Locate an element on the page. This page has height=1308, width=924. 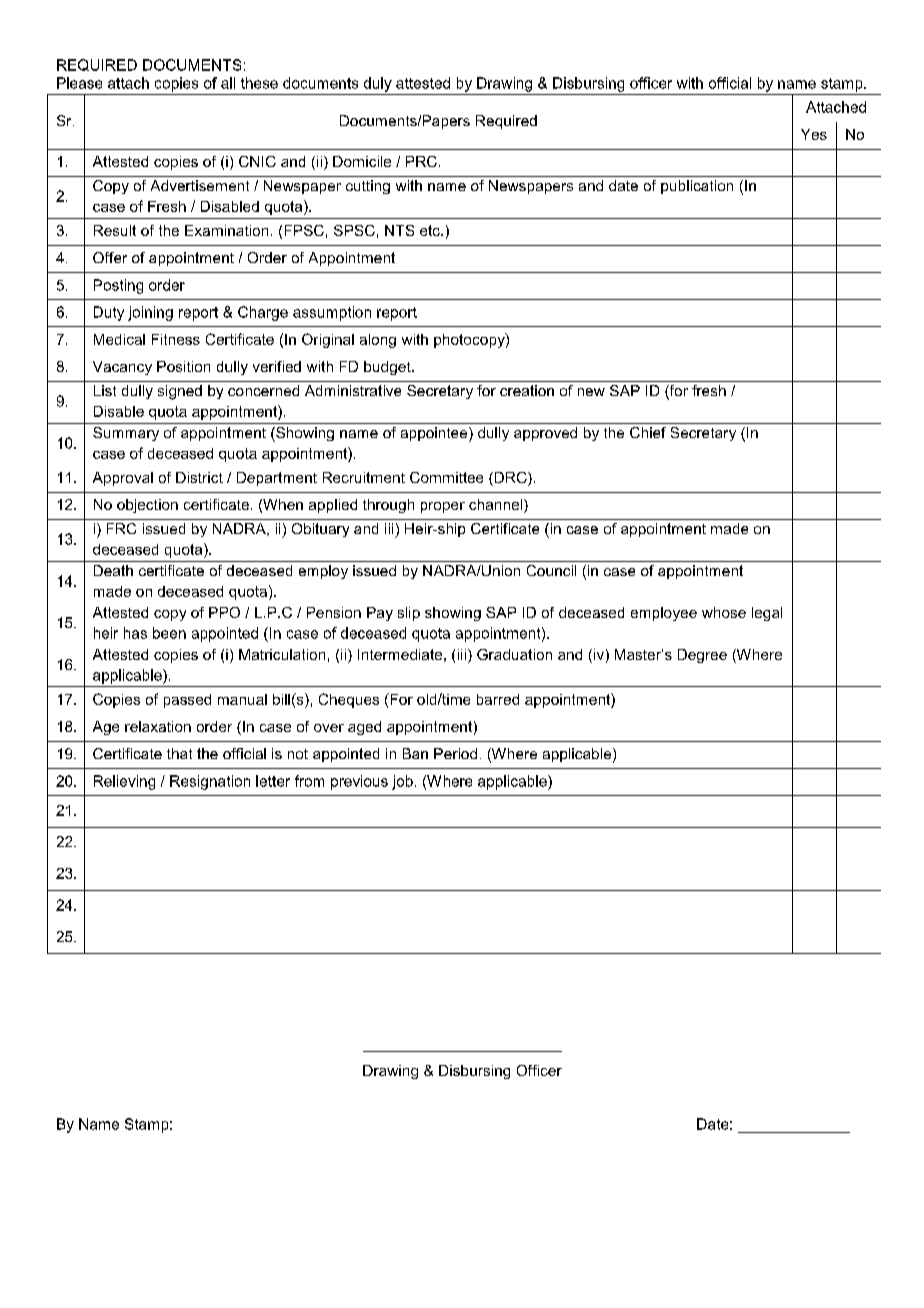
appointee is located at coordinates (435, 434).
